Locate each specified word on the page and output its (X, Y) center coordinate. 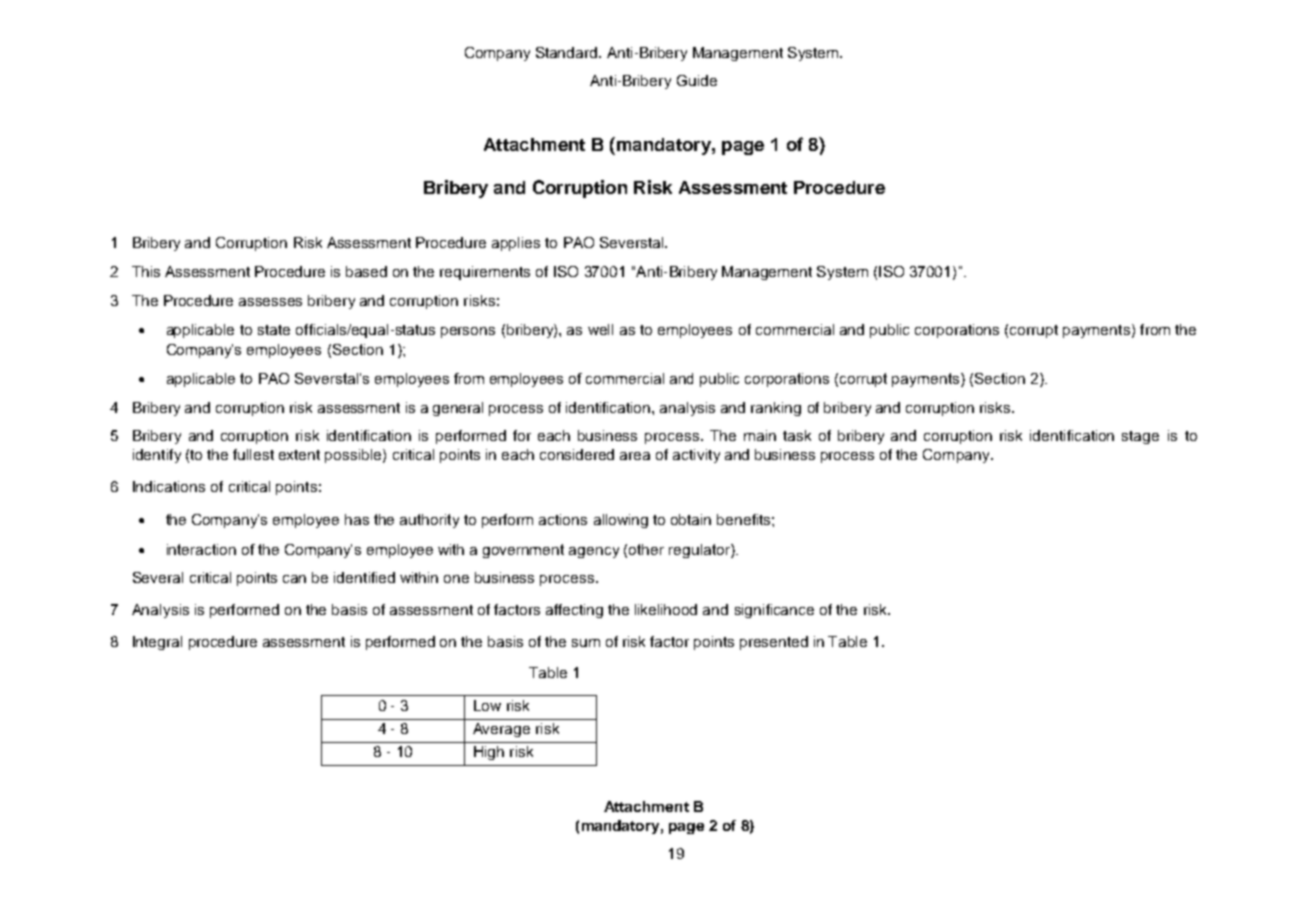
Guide (697, 80)
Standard (568, 52)
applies (516, 244)
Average (501, 730)
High (489, 753)
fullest (253, 454)
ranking (776, 409)
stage (1140, 437)
